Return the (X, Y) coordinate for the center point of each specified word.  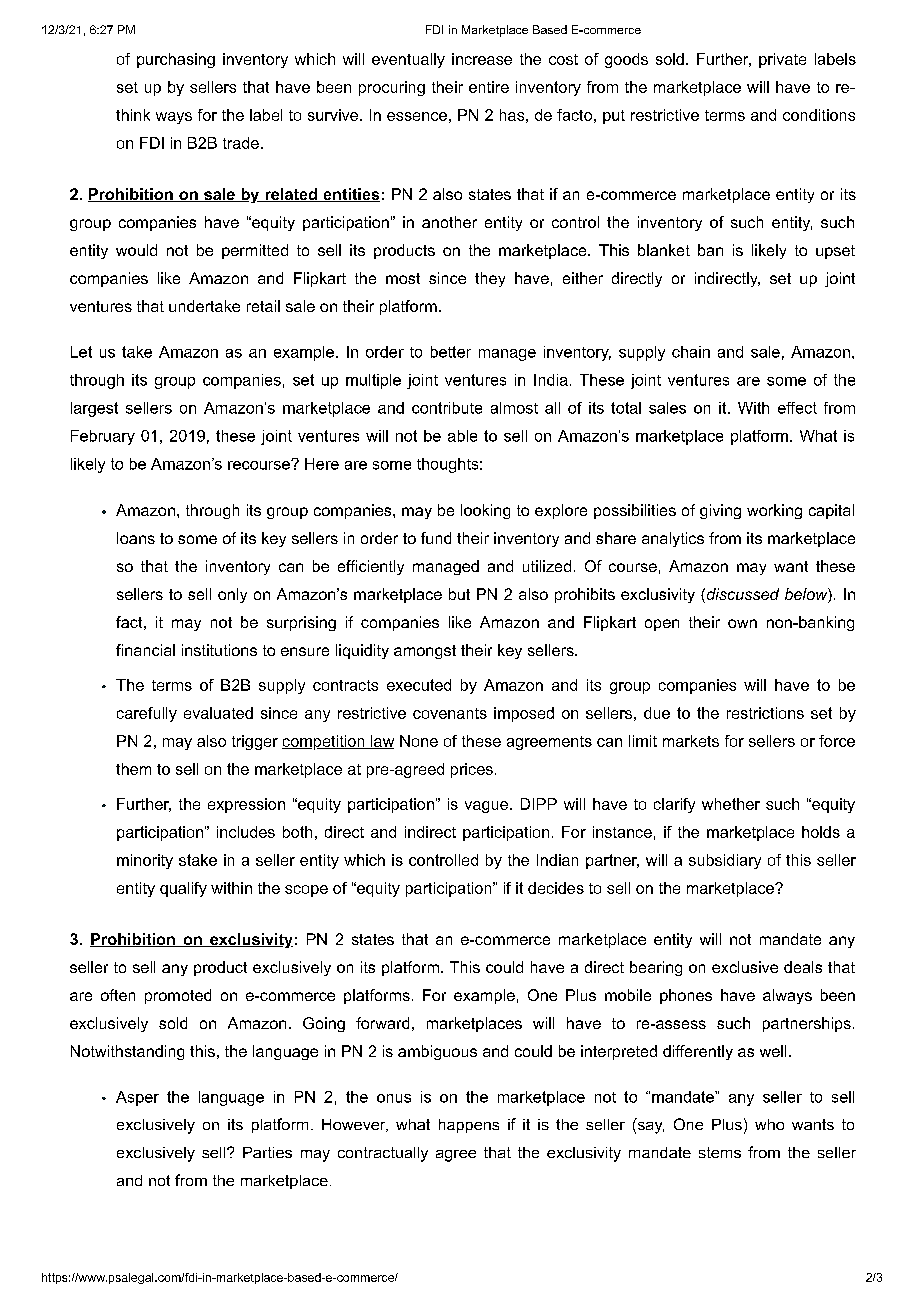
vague (486, 807)
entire (489, 87)
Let (81, 352)
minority (145, 861)
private (782, 60)
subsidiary (725, 861)
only (232, 595)
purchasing (176, 60)
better (451, 352)
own (742, 623)
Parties (267, 1152)
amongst (425, 652)
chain (691, 352)
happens (469, 1126)
